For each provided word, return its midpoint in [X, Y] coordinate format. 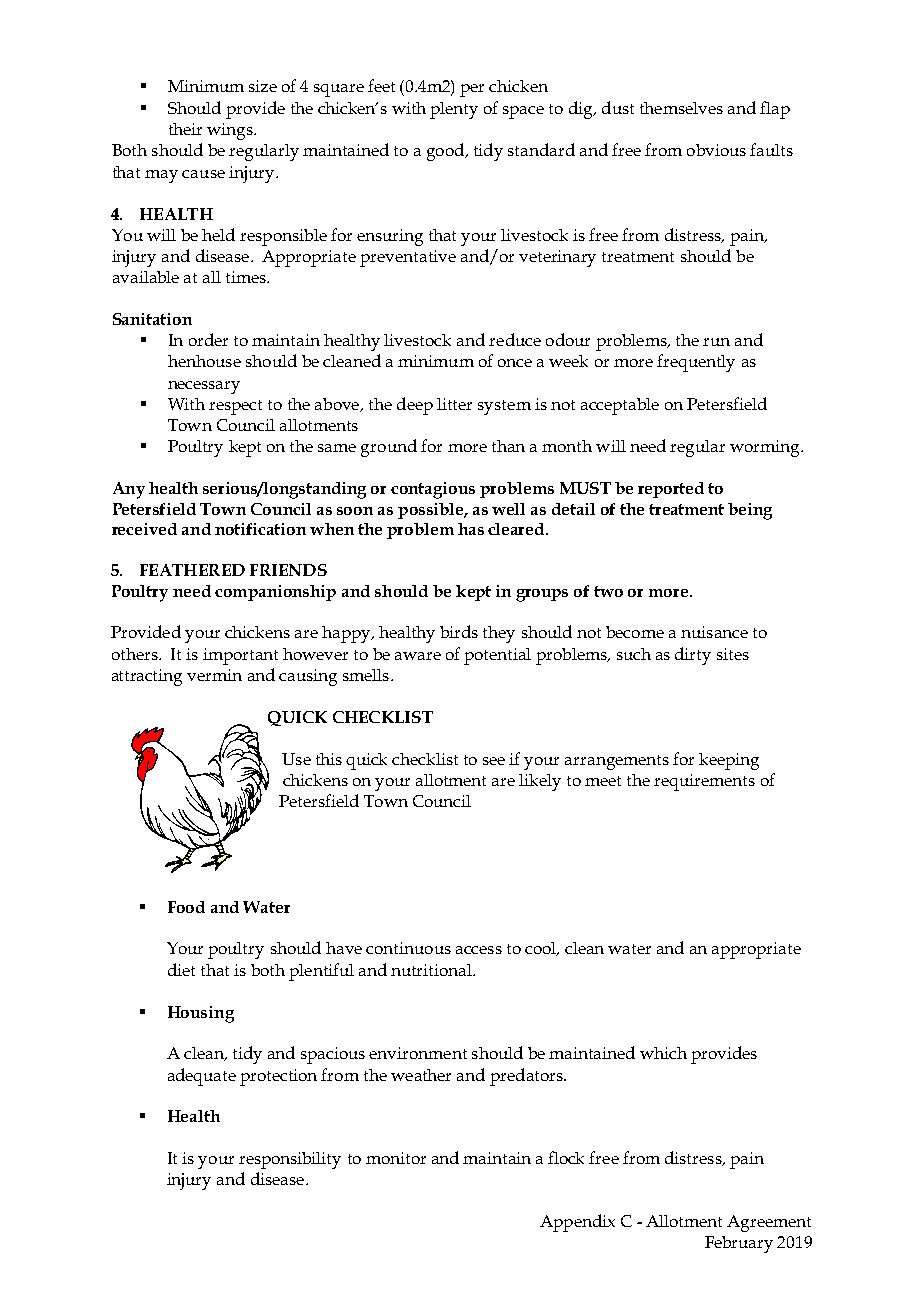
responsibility [290, 1160]
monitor [396, 1158]
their [185, 129]
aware [418, 656]
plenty [454, 110]
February [739, 1244]
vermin [214, 675]
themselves [681, 108]
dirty [693, 656]
